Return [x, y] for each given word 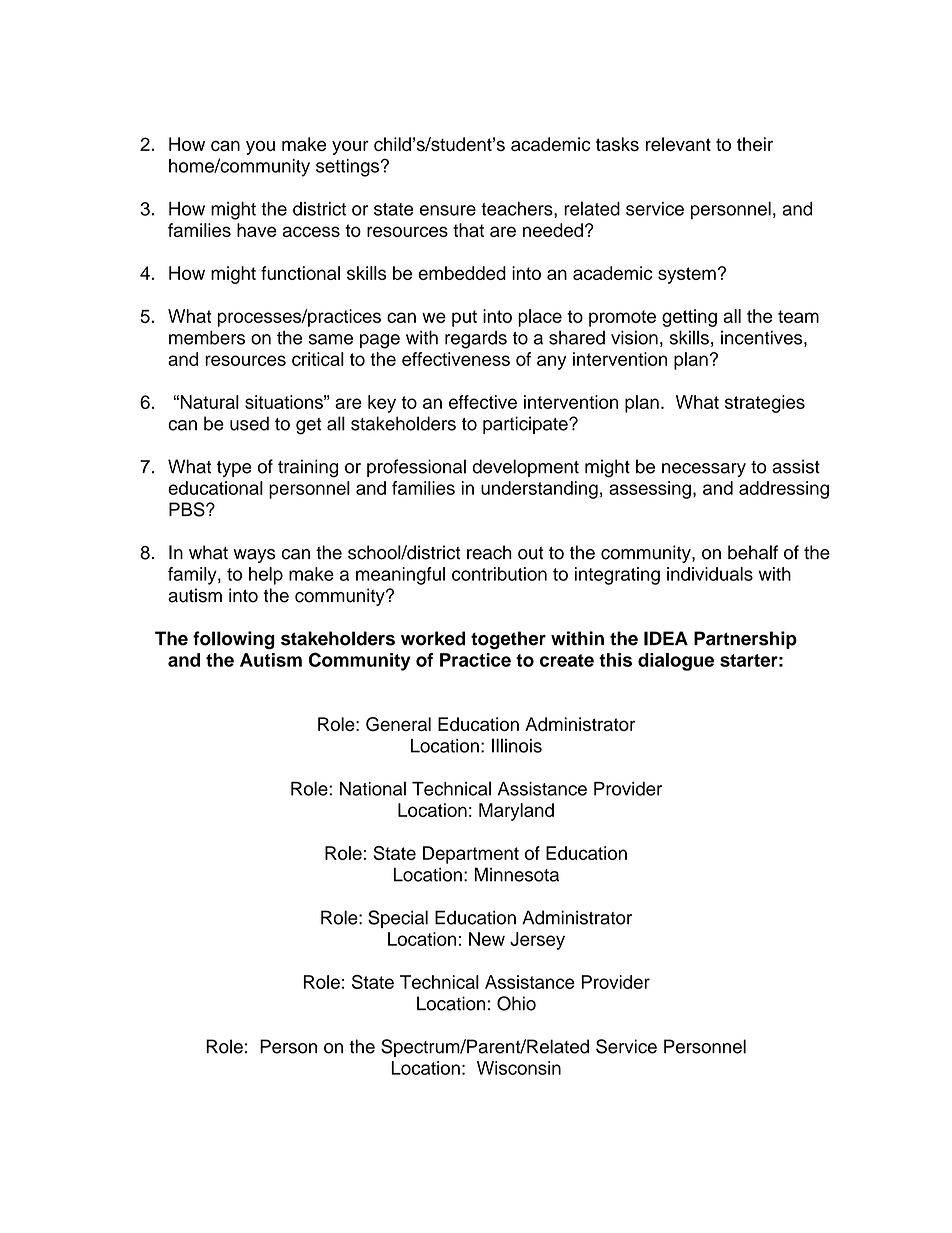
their [755, 144]
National [373, 788]
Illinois [517, 745]
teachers [518, 209]
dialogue [676, 662]
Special [398, 919]
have [257, 230]
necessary [704, 470]
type [234, 469]
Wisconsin [519, 1068]
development [525, 468]
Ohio [516, 1003]
